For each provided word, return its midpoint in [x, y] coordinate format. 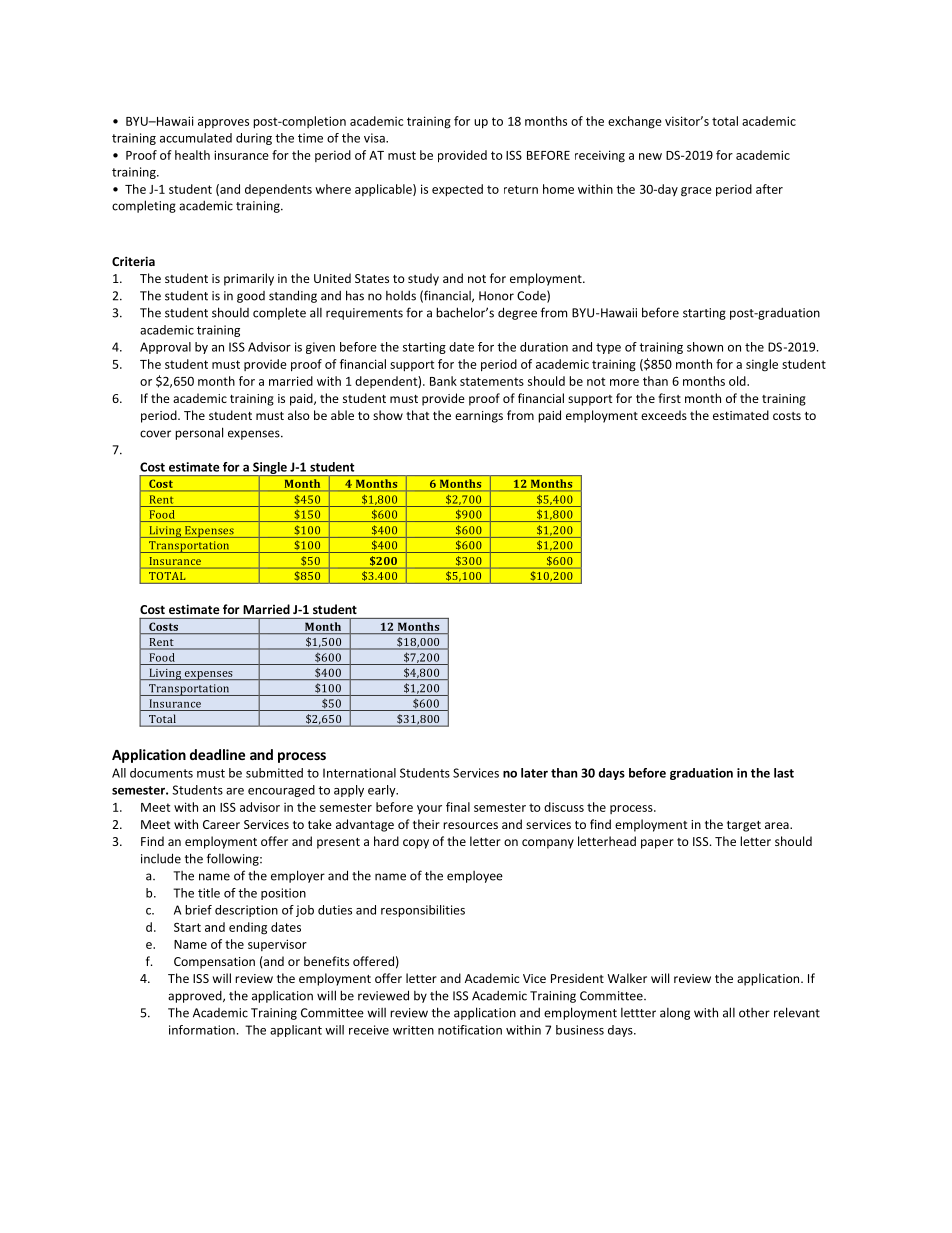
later [534, 773]
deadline [217, 754]
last [784, 773]
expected [457, 190]
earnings [479, 417]
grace [696, 192]
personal [199, 433]
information [202, 1030]
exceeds [664, 415]
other [754, 1013]
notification [470, 1030]
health [192, 155]
